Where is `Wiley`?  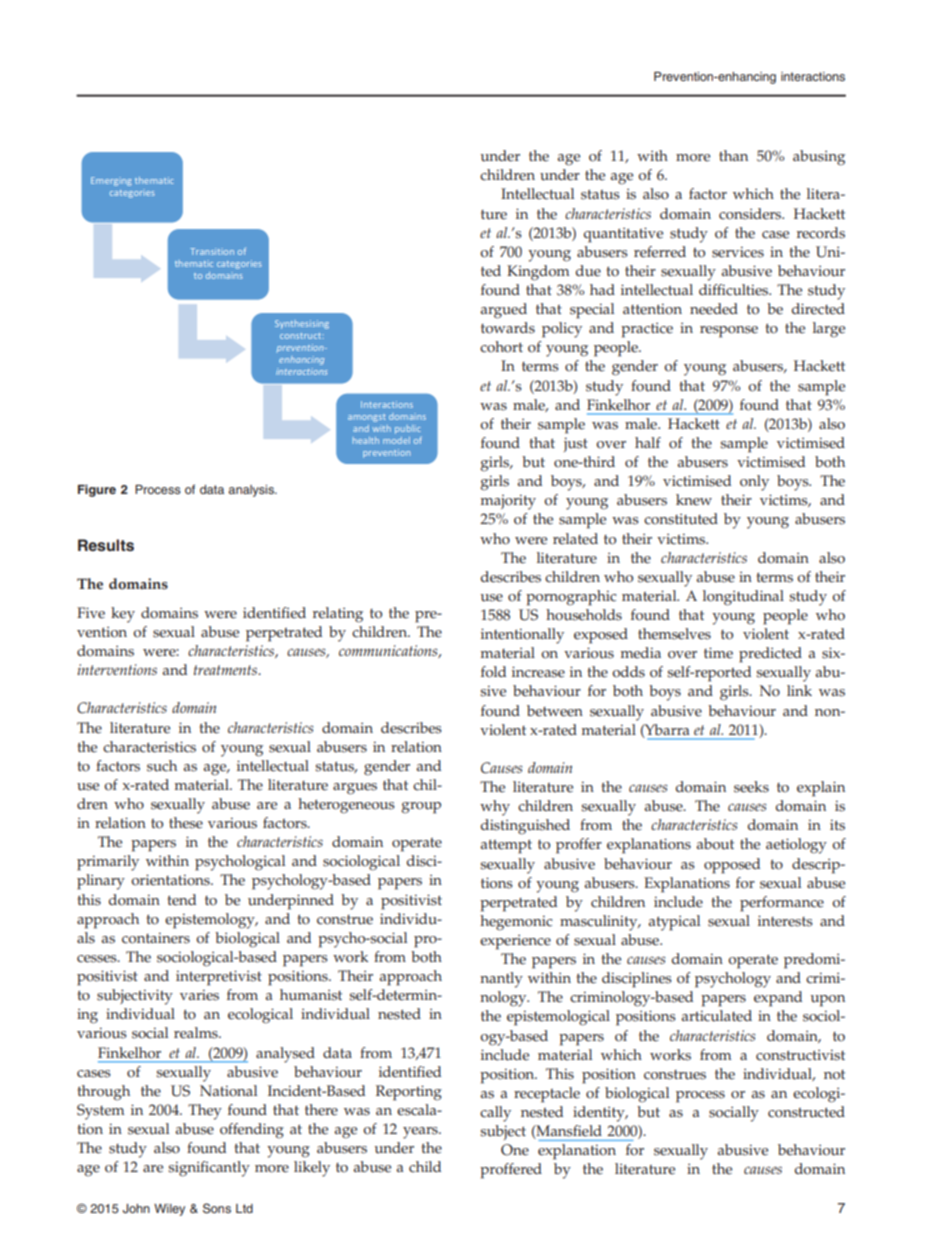
Wiley is located at coordinates (169, 1210).
